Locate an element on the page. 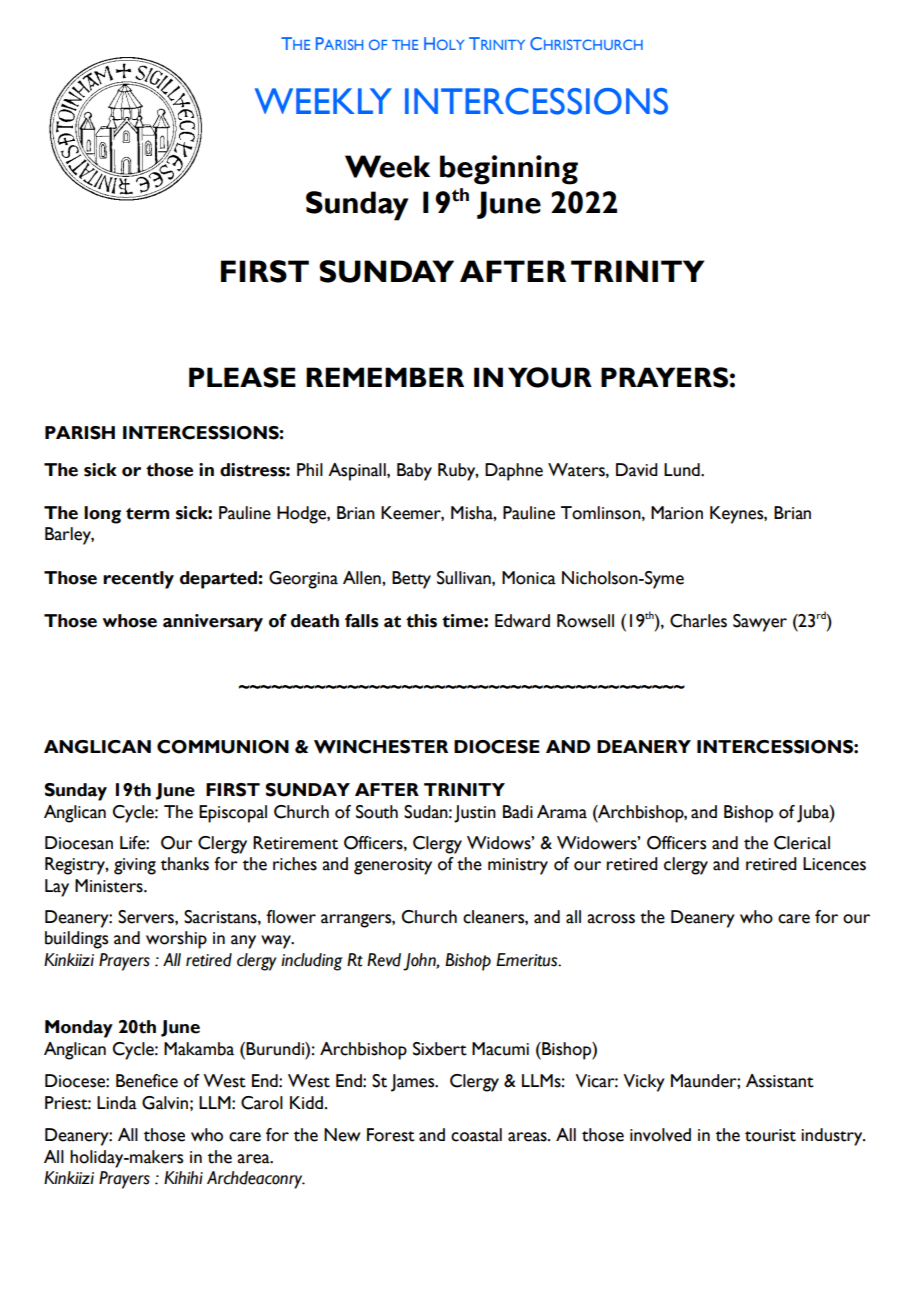  beginning is located at coordinates (509, 170).
